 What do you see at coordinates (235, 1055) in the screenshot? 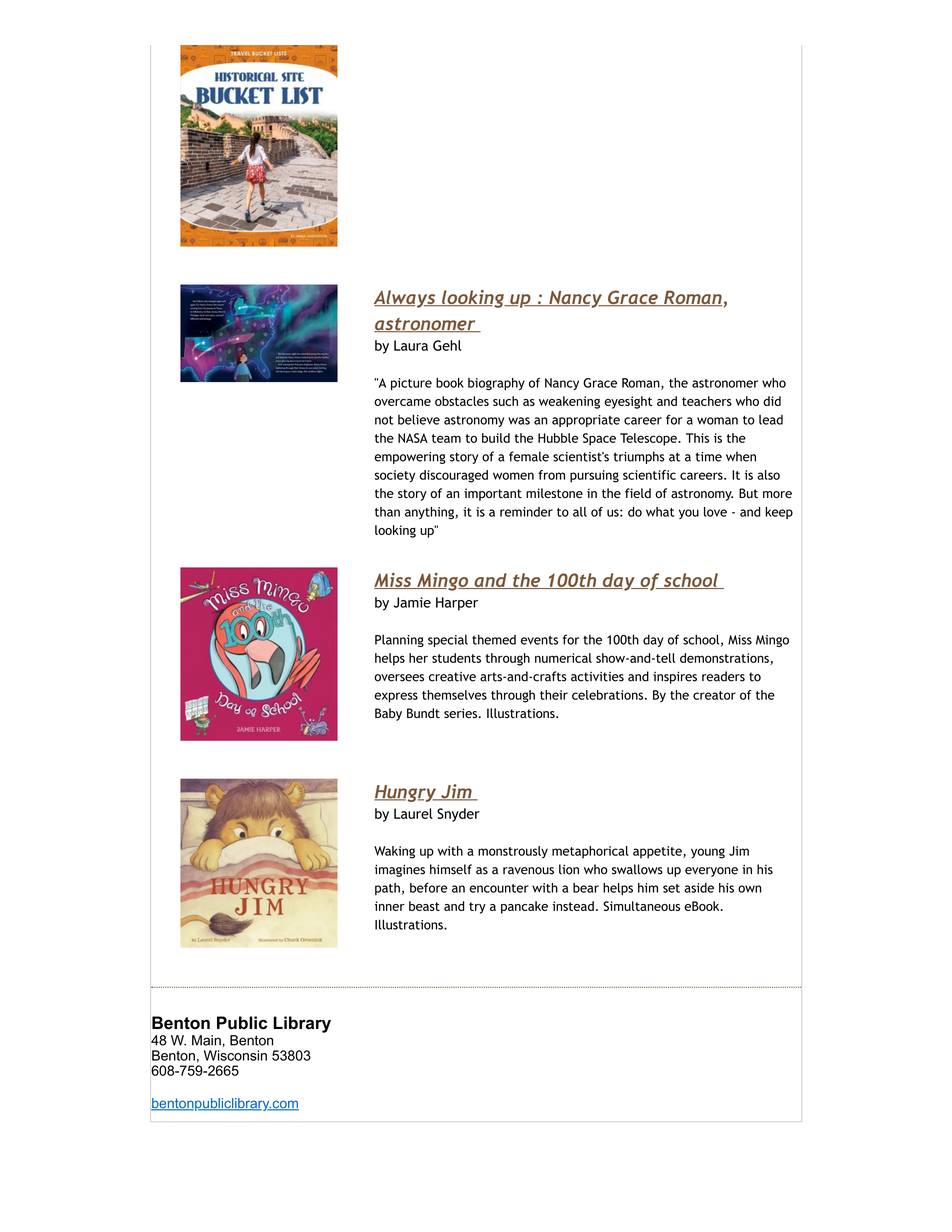
I see `Wisconsin` at bounding box center [235, 1055].
